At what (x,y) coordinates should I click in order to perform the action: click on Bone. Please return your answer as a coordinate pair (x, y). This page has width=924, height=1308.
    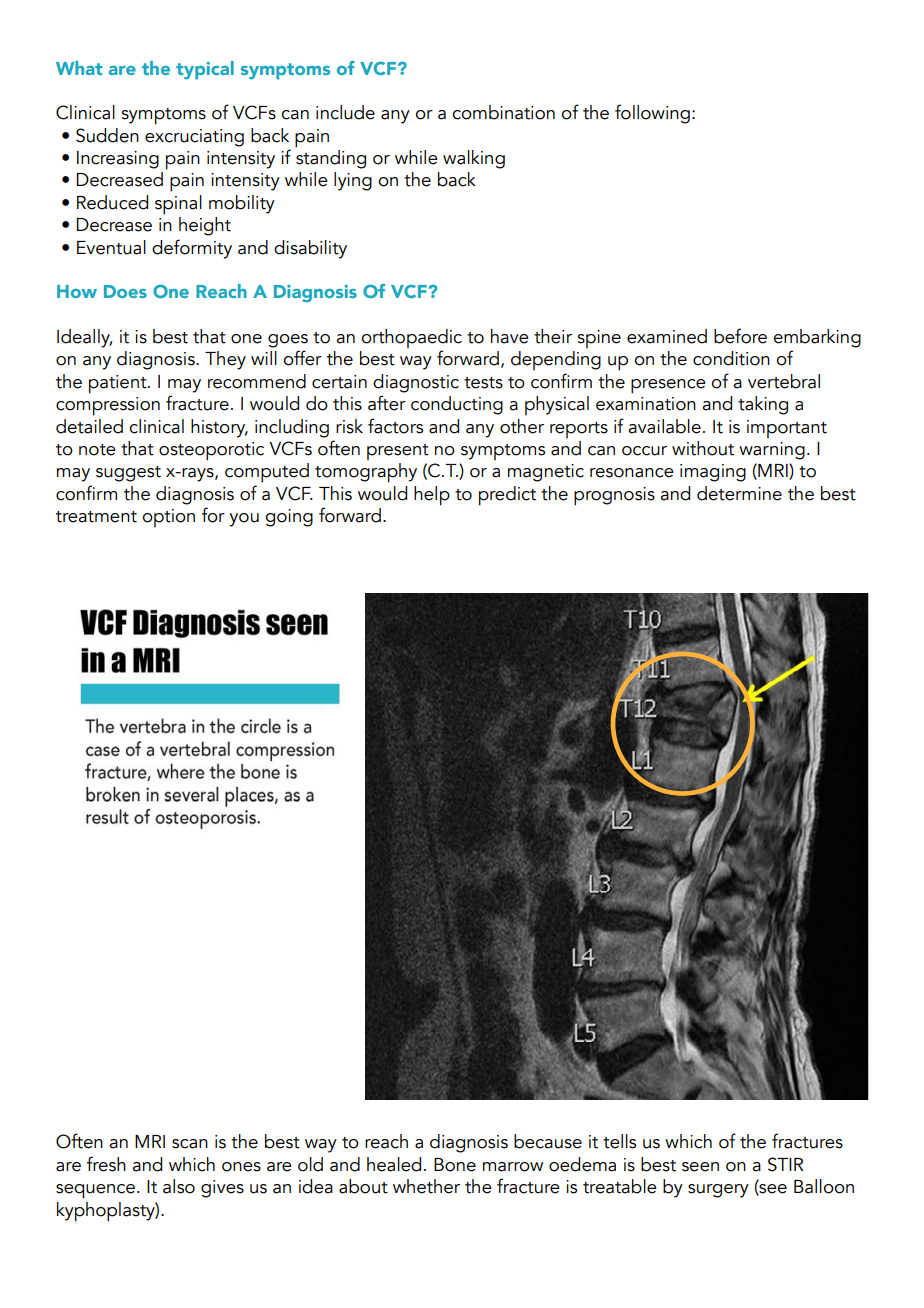
    Looking at the image, I should click on (455, 1165).
